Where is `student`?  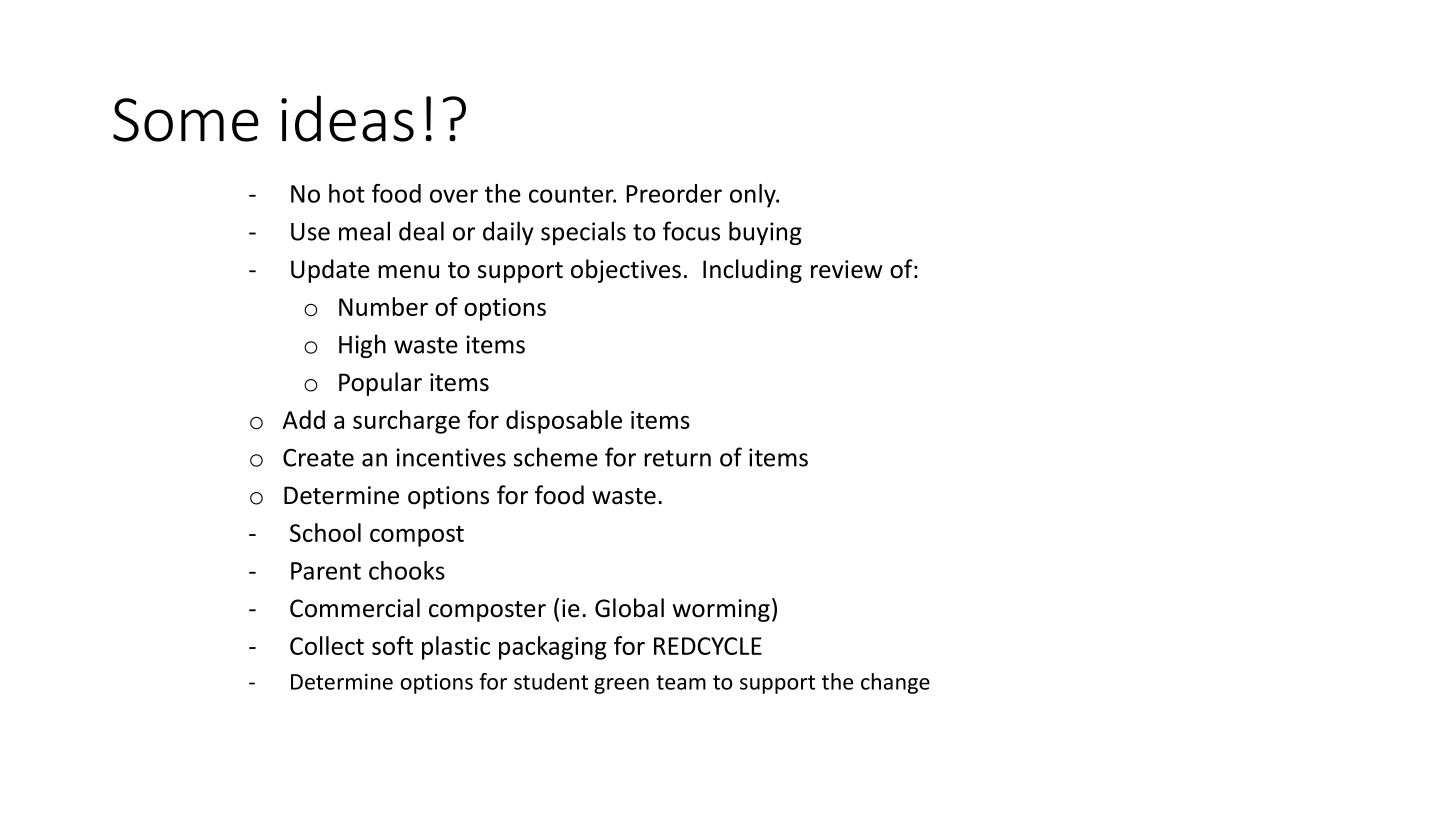
student is located at coordinates (551, 681).
